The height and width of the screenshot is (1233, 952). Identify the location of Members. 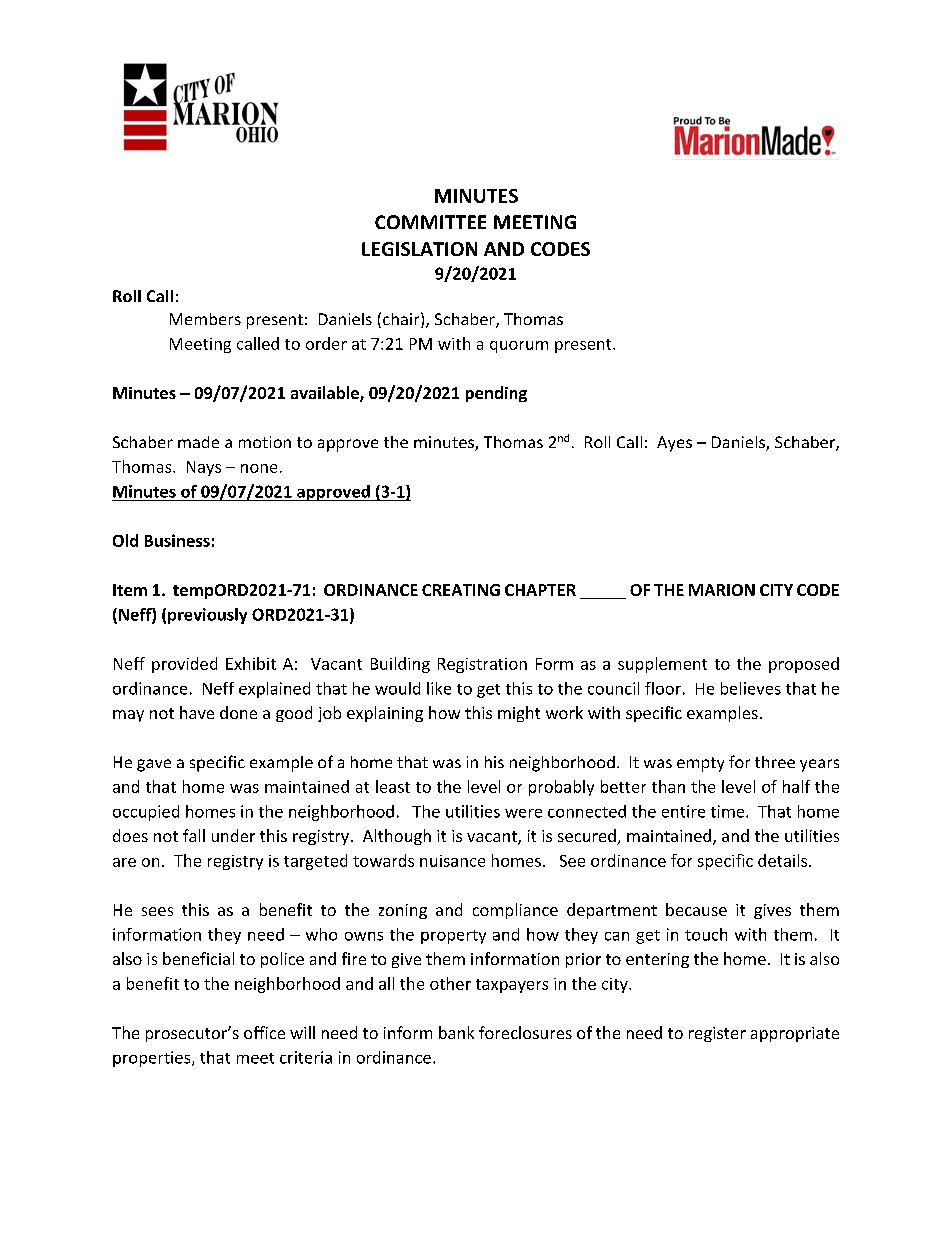
(205, 319).
